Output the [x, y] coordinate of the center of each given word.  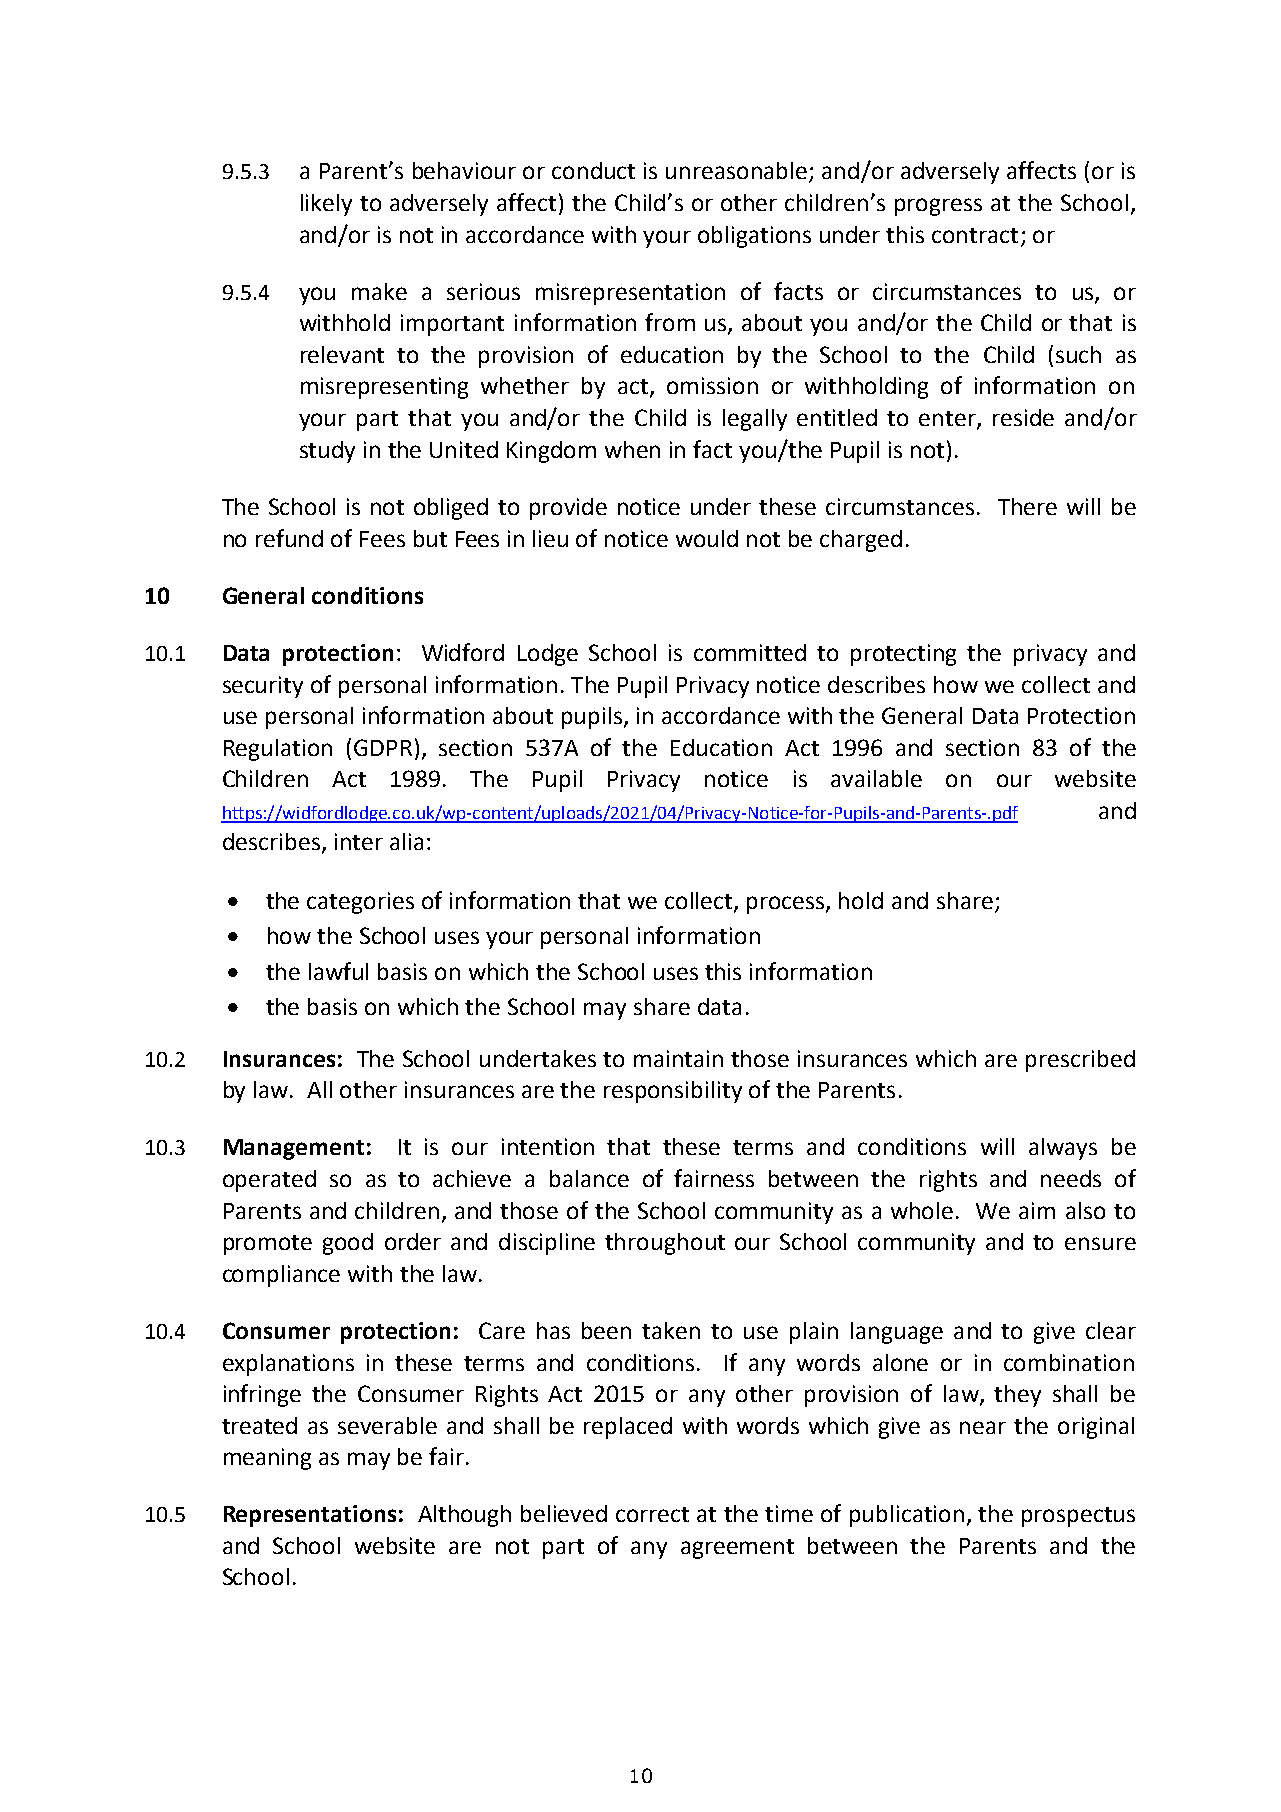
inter [359, 841]
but [430, 538]
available [876, 778]
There [1027, 506]
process [787, 905]
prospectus [1078, 1517]
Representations [310, 1516]
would [707, 538]
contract [975, 235]
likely [326, 205]
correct [652, 1514]
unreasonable [738, 172]
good [348, 1244]
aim [1037, 1210]
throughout [665, 1244]
